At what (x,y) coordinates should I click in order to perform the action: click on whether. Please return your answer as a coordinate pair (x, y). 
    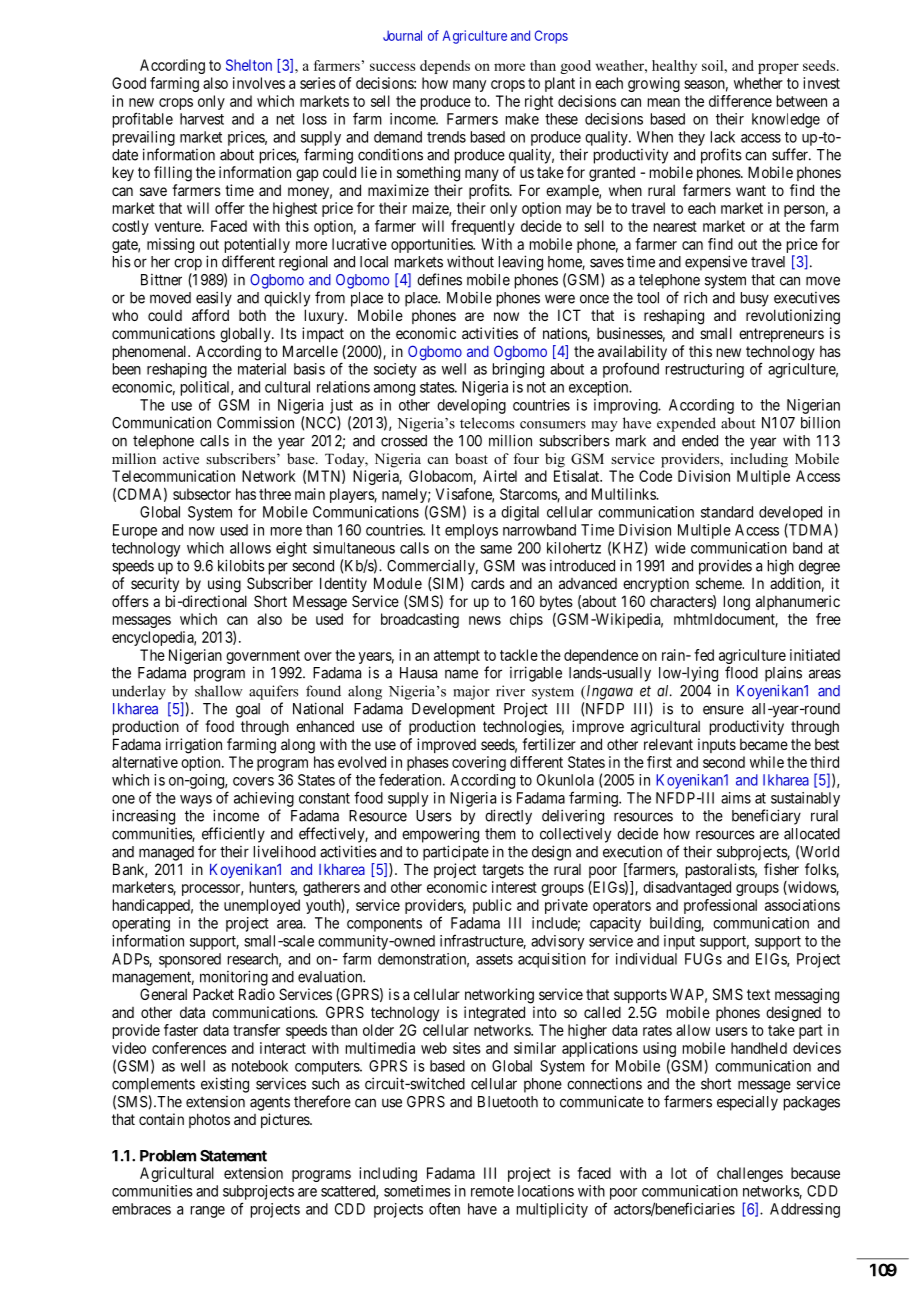
    Looking at the image, I should click on (758, 83).
